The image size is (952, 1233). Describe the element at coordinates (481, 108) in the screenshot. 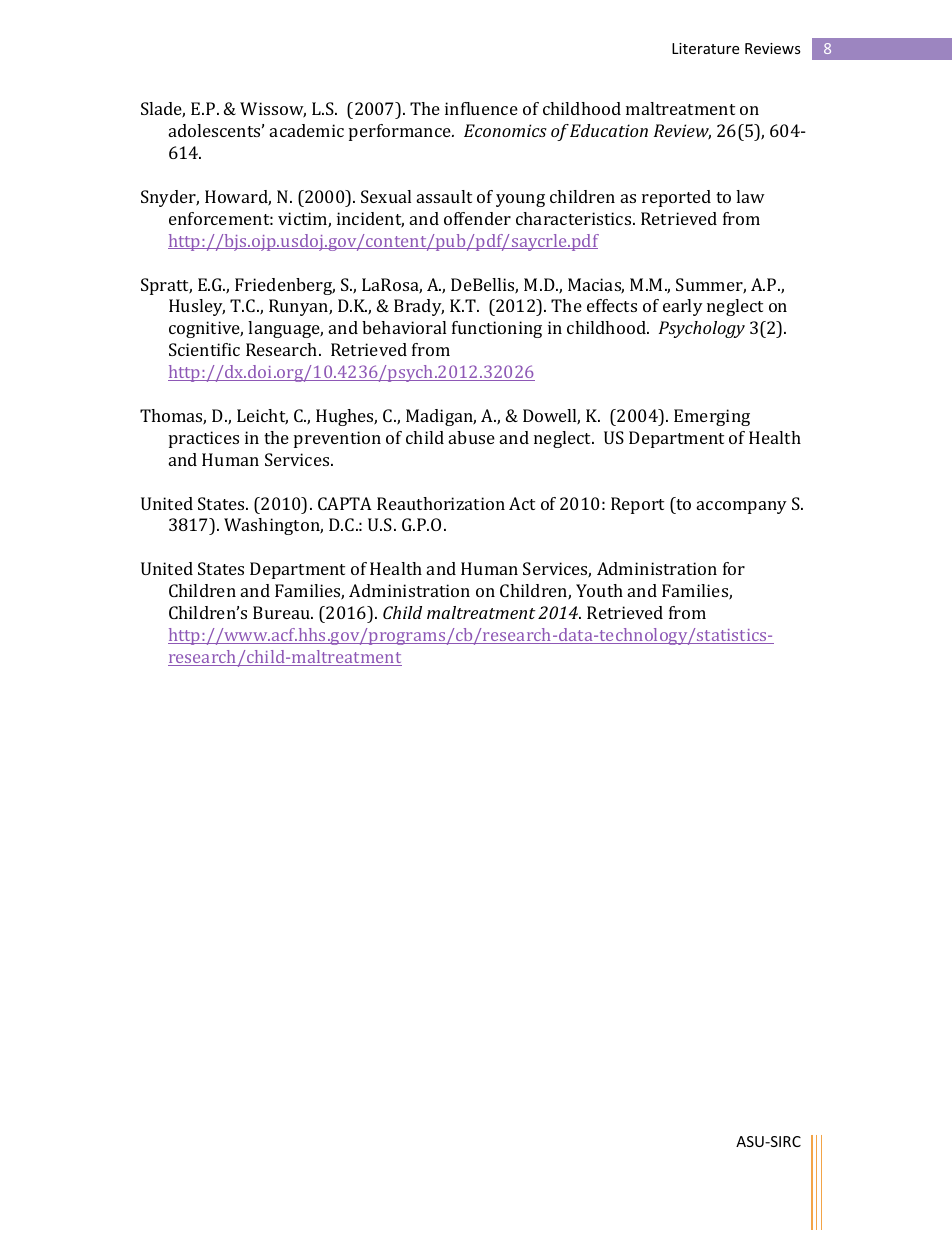

I see `influence` at that location.
